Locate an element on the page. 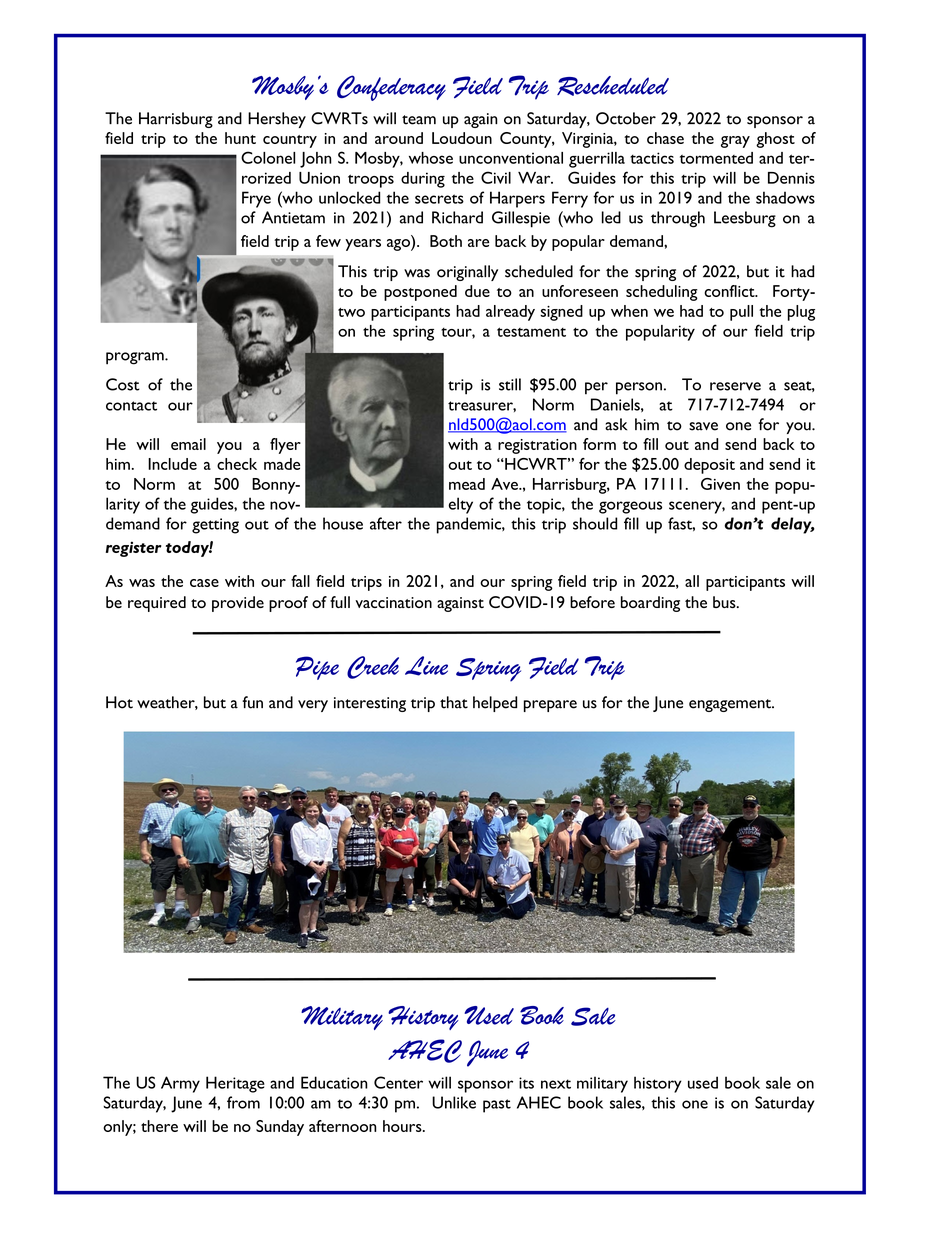 This image has height=1233, width=952. program is located at coordinates (136, 358).
